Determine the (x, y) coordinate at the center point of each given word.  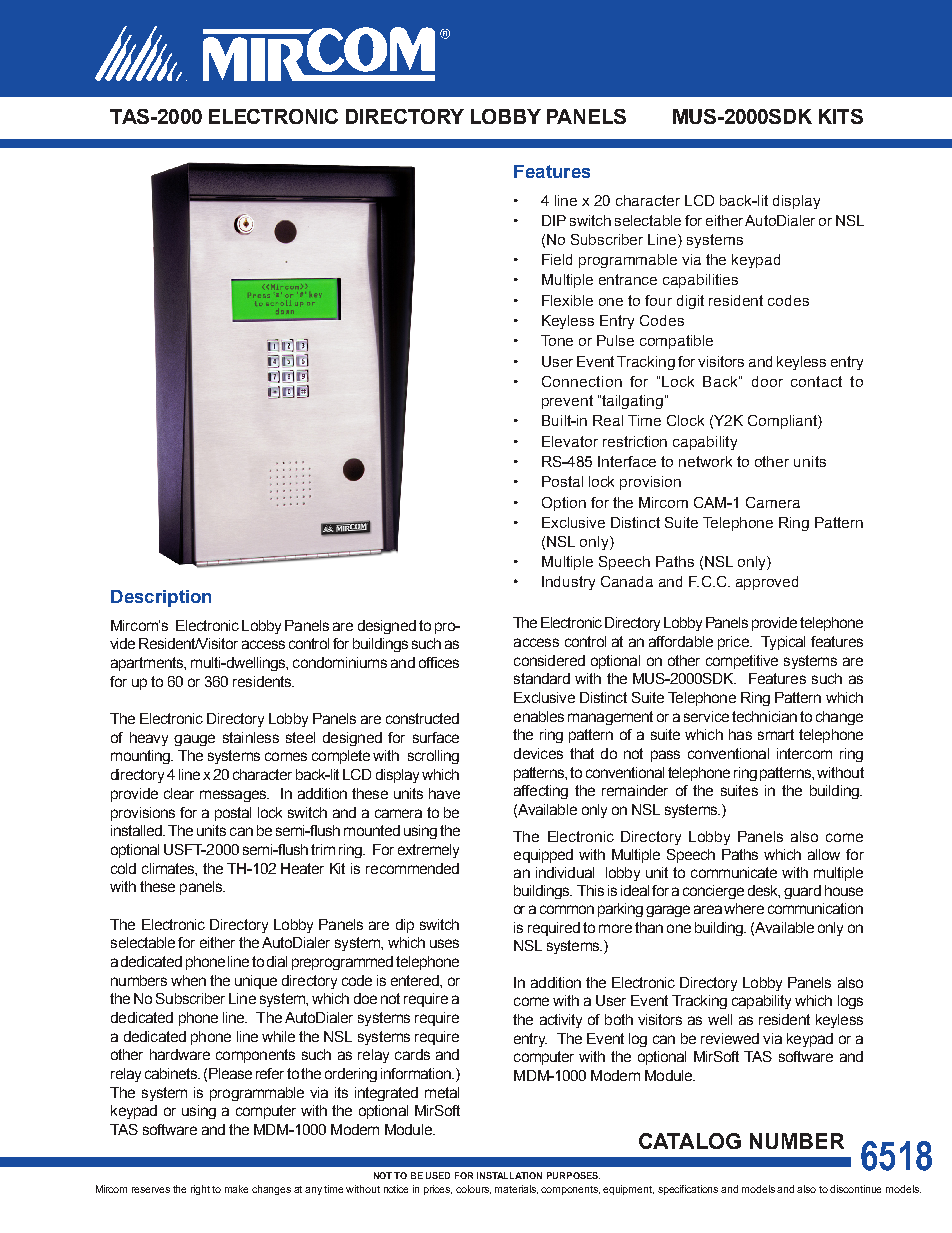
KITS (841, 116)
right (202, 1190)
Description (161, 598)
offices (439, 662)
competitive (742, 662)
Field (557, 259)
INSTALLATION (509, 1175)
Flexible (567, 300)
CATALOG (690, 1141)
